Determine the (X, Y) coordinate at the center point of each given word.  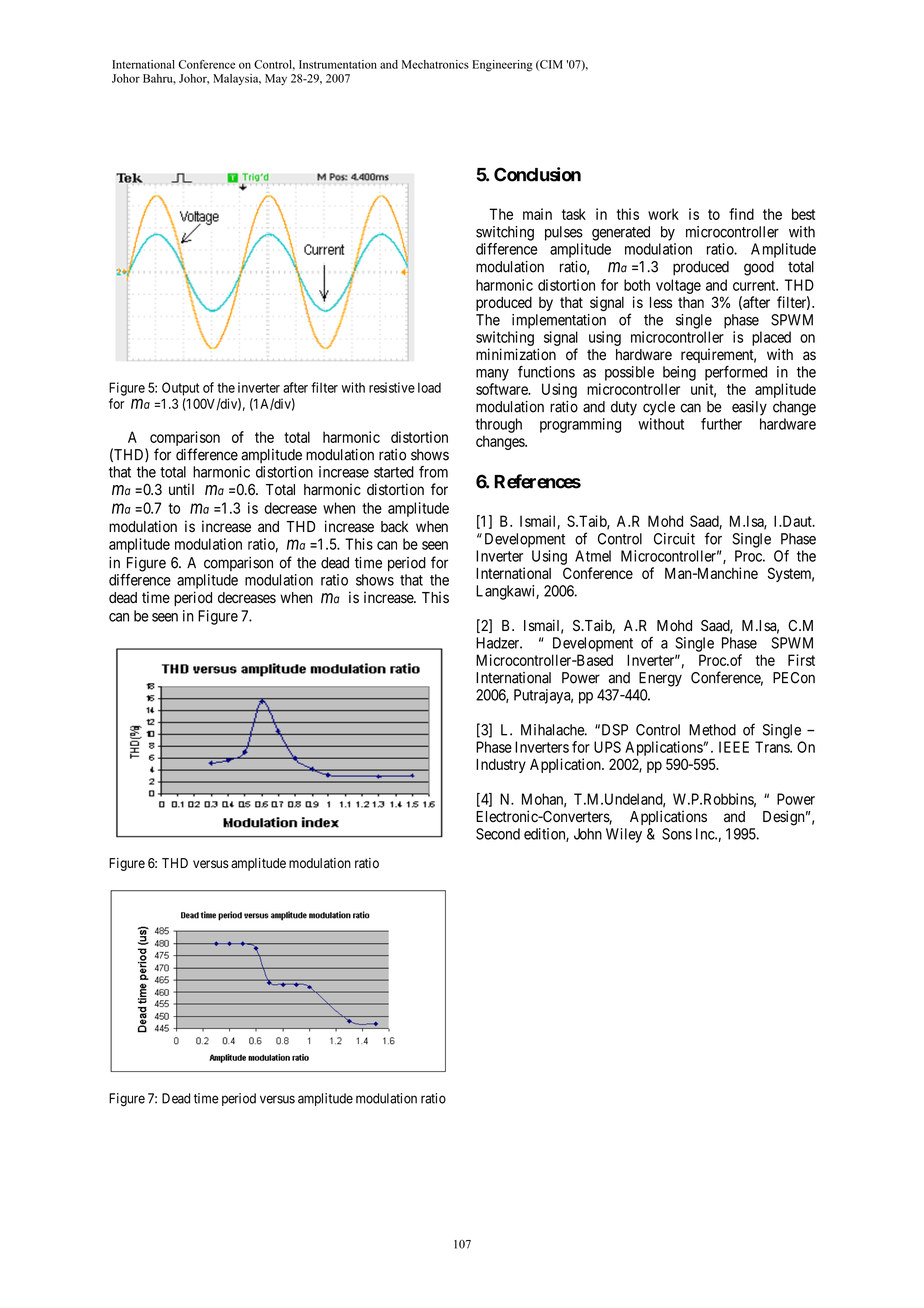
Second (498, 834)
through (498, 425)
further (721, 424)
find (741, 214)
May (276, 79)
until (181, 489)
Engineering (502, 66)
